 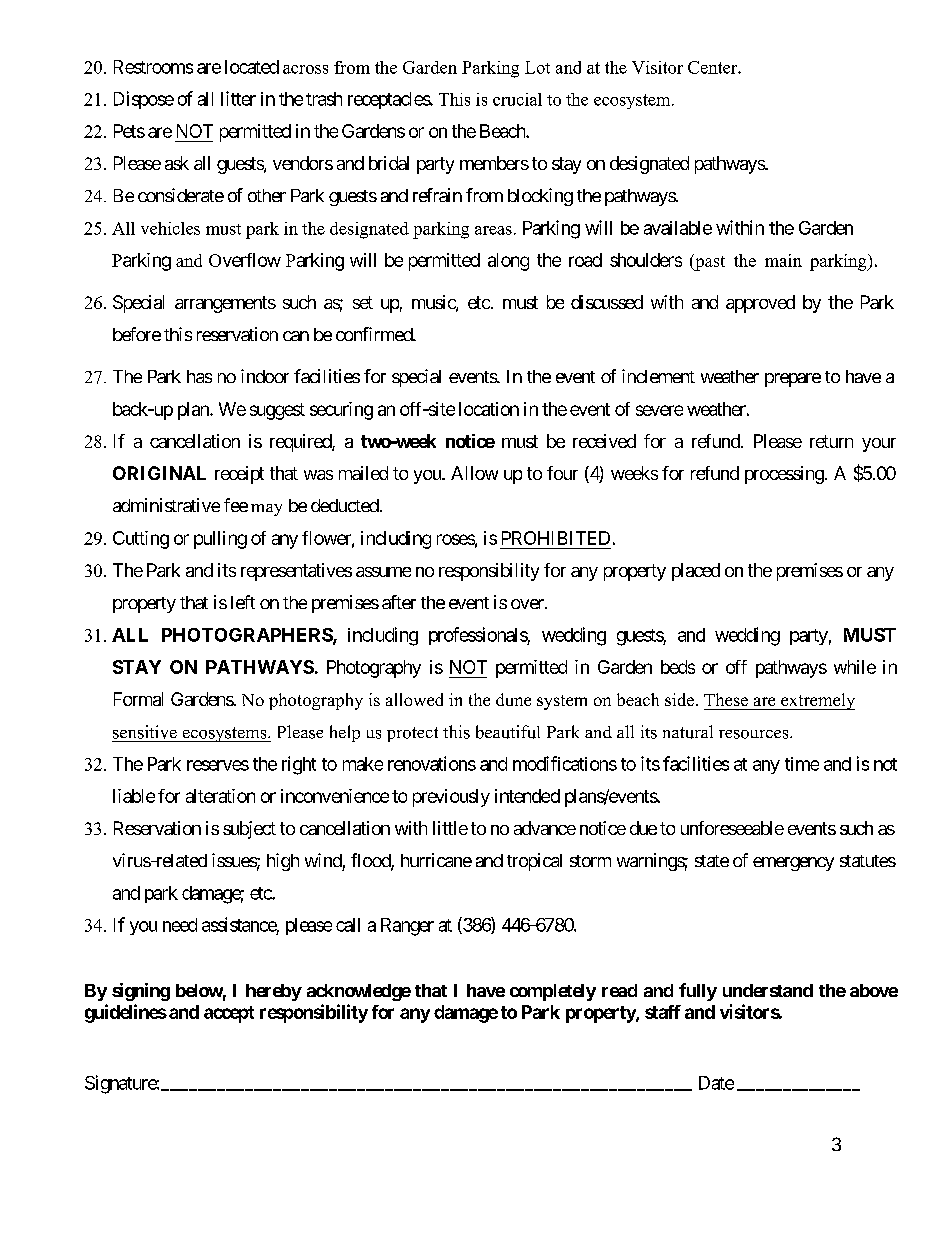 What do you see at coordinates (238, 98) in the screenshot?
I see `litter` at bounding box center [238, 98].
